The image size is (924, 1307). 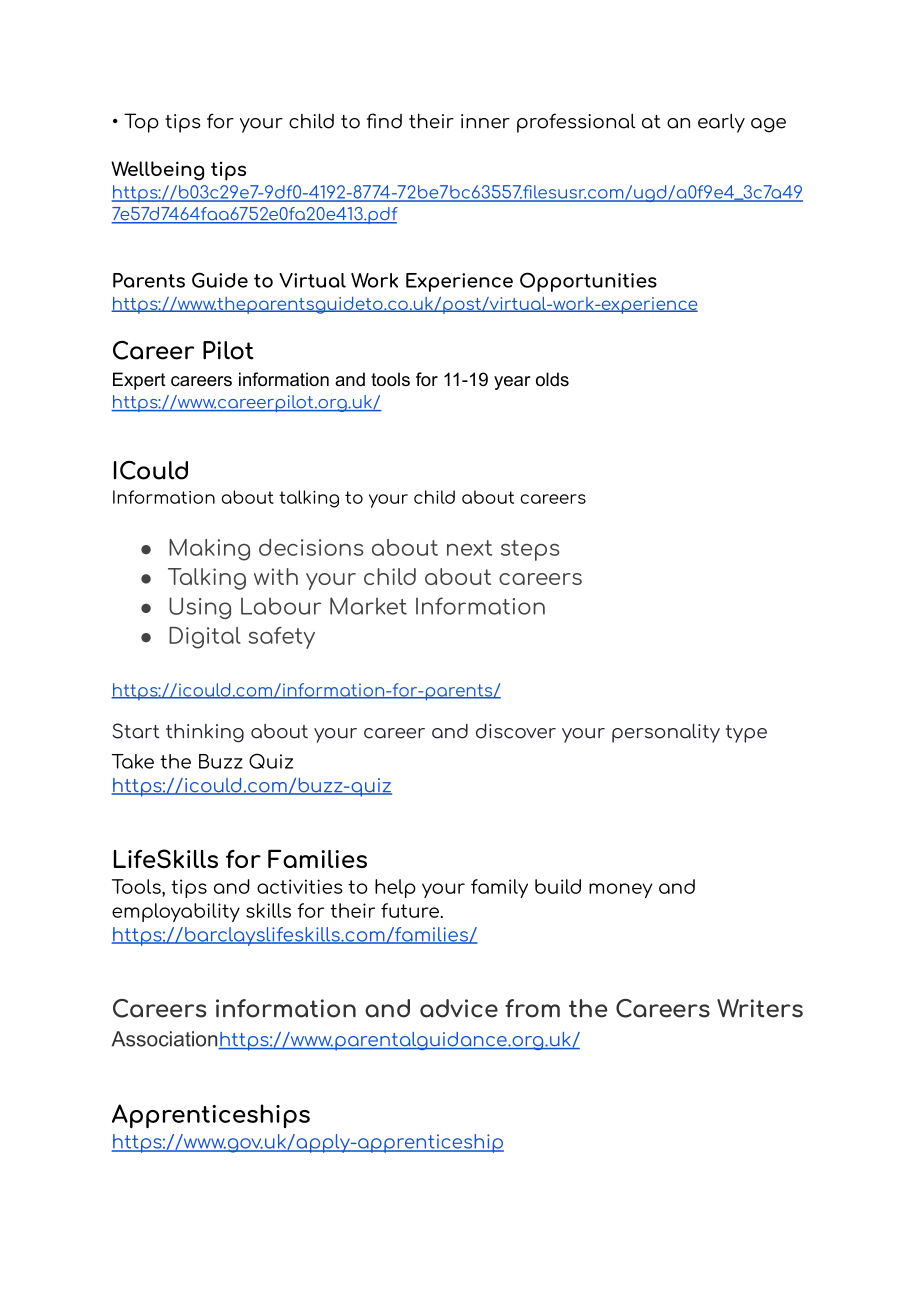 What do you see at coordinates (176, 912) in the screenshot?
I see `employability` at bounding box center [176, 912].
